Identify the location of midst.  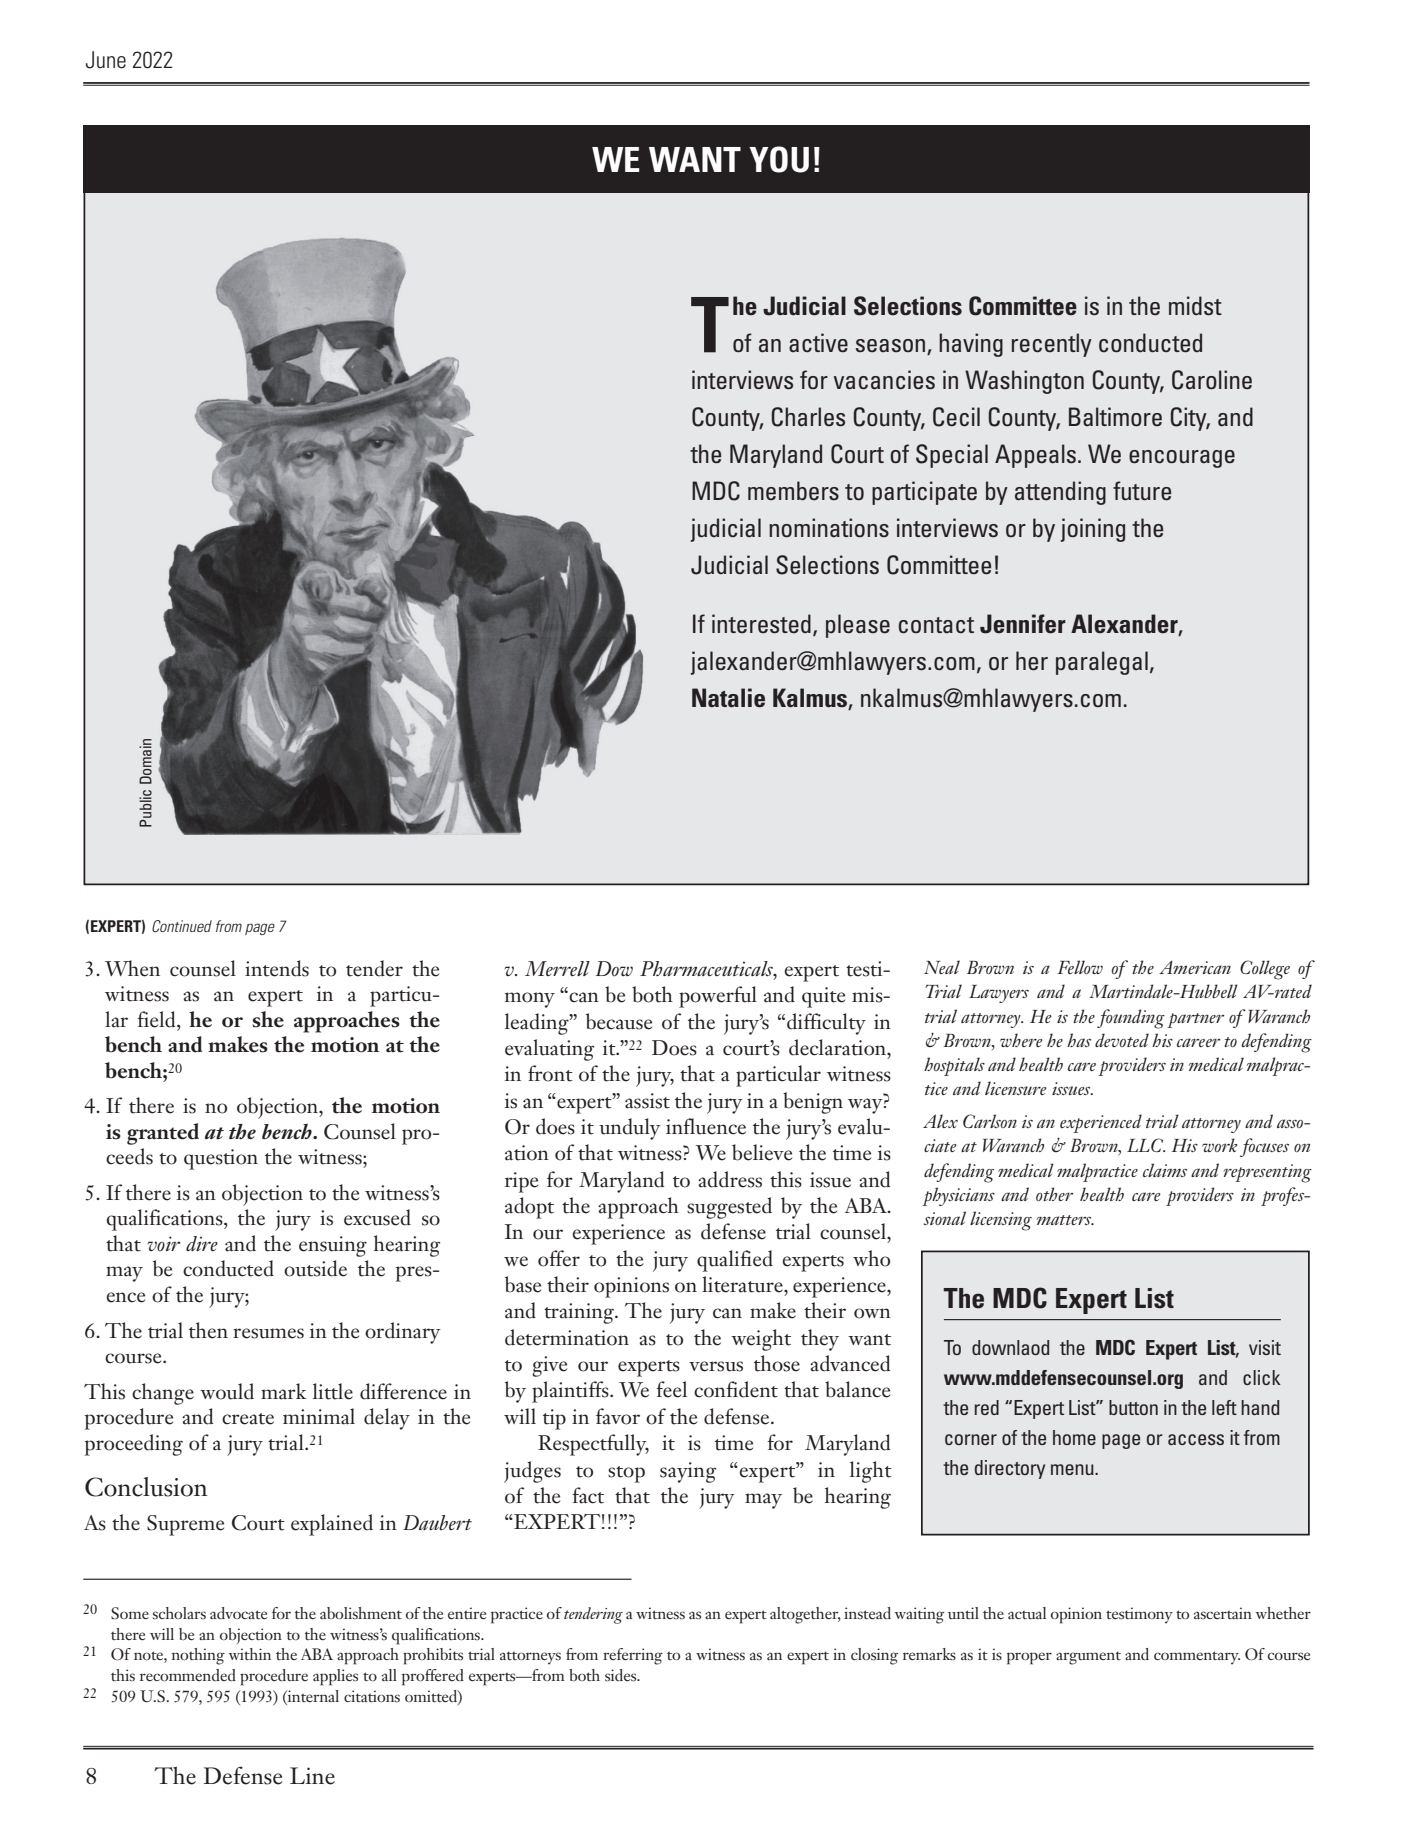
(1195, 306).
